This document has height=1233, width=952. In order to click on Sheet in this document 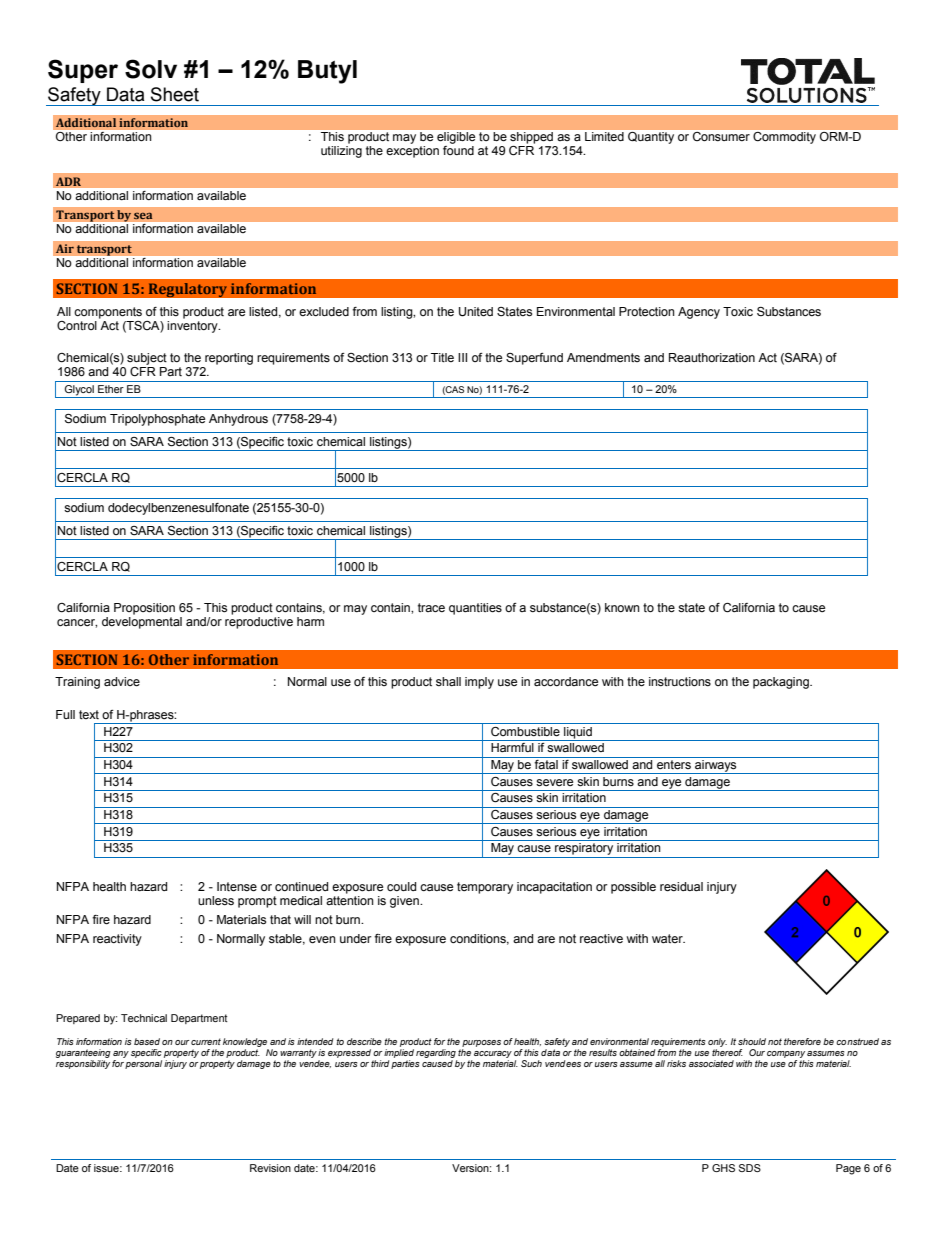, I will do `click(175, 94)`.
